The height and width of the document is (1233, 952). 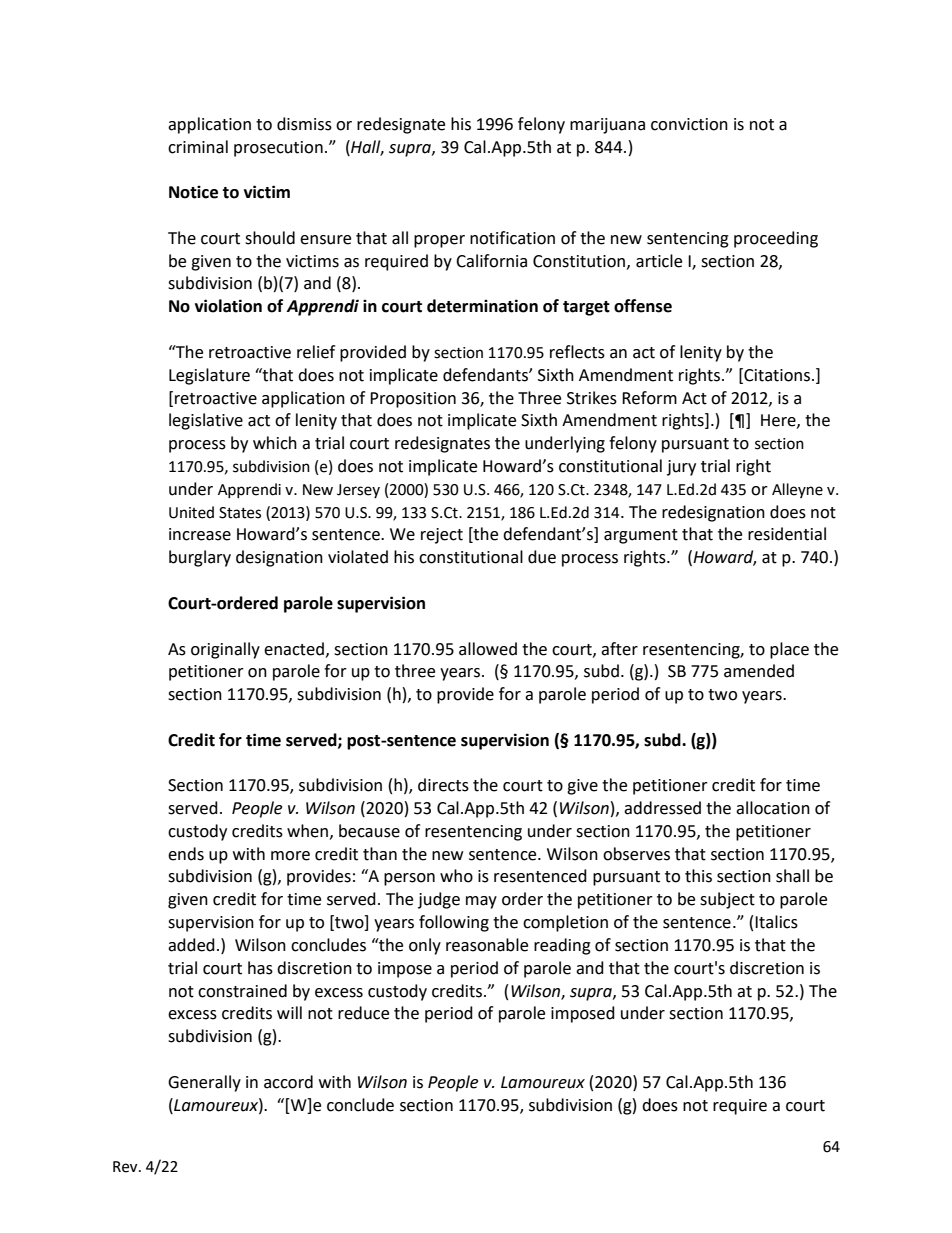 I want to click on Legislature, so click(x=209, y=376).
